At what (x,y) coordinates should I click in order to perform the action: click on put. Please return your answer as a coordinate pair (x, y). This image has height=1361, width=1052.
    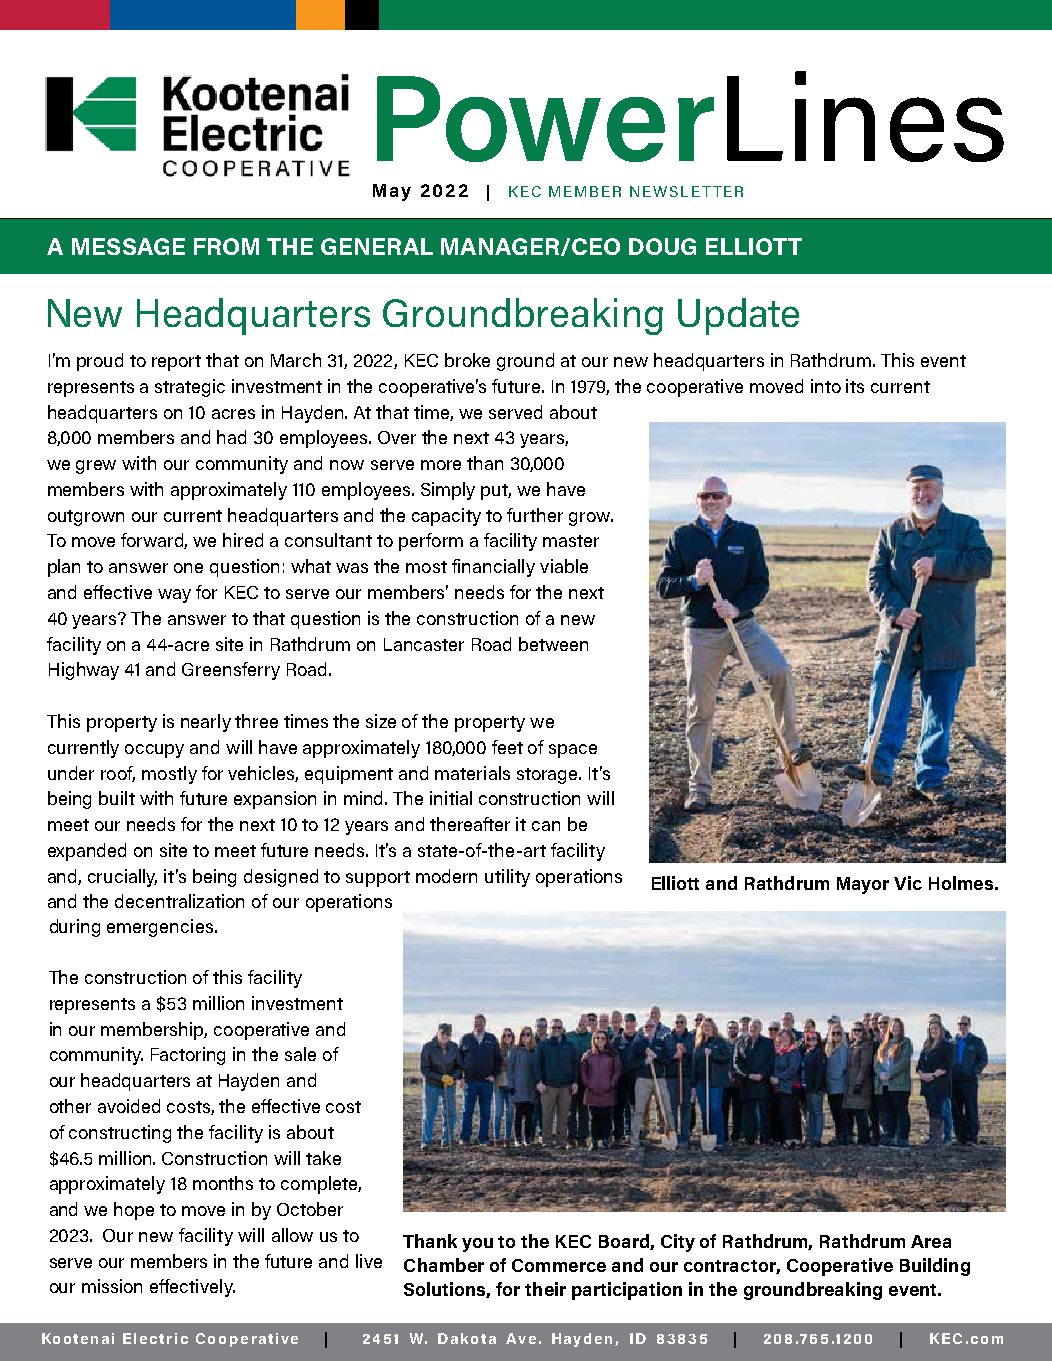
    Looking at the image, I should click on (496, 492).
